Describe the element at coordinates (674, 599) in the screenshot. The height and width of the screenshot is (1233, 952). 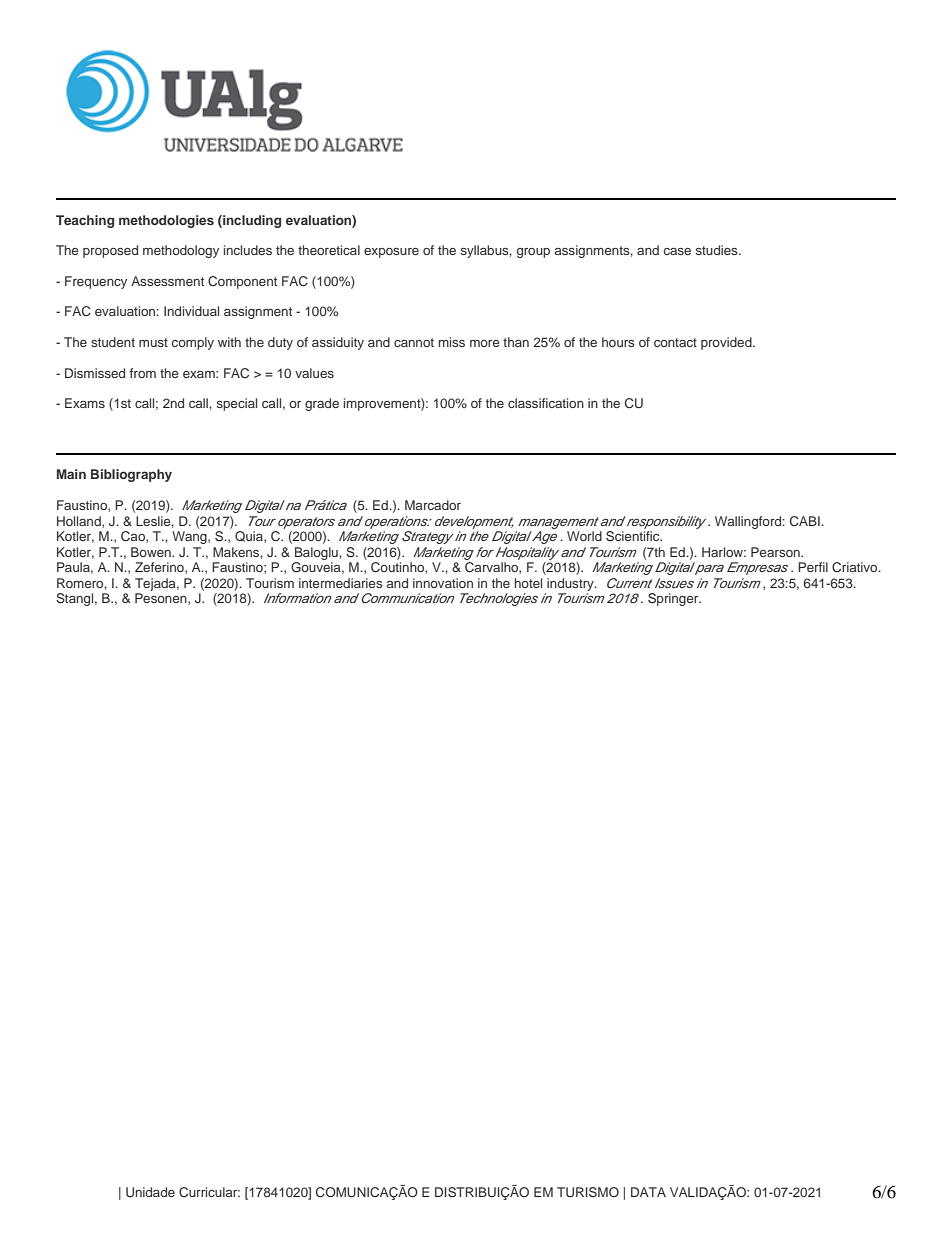
I see `Springer` at that location.
